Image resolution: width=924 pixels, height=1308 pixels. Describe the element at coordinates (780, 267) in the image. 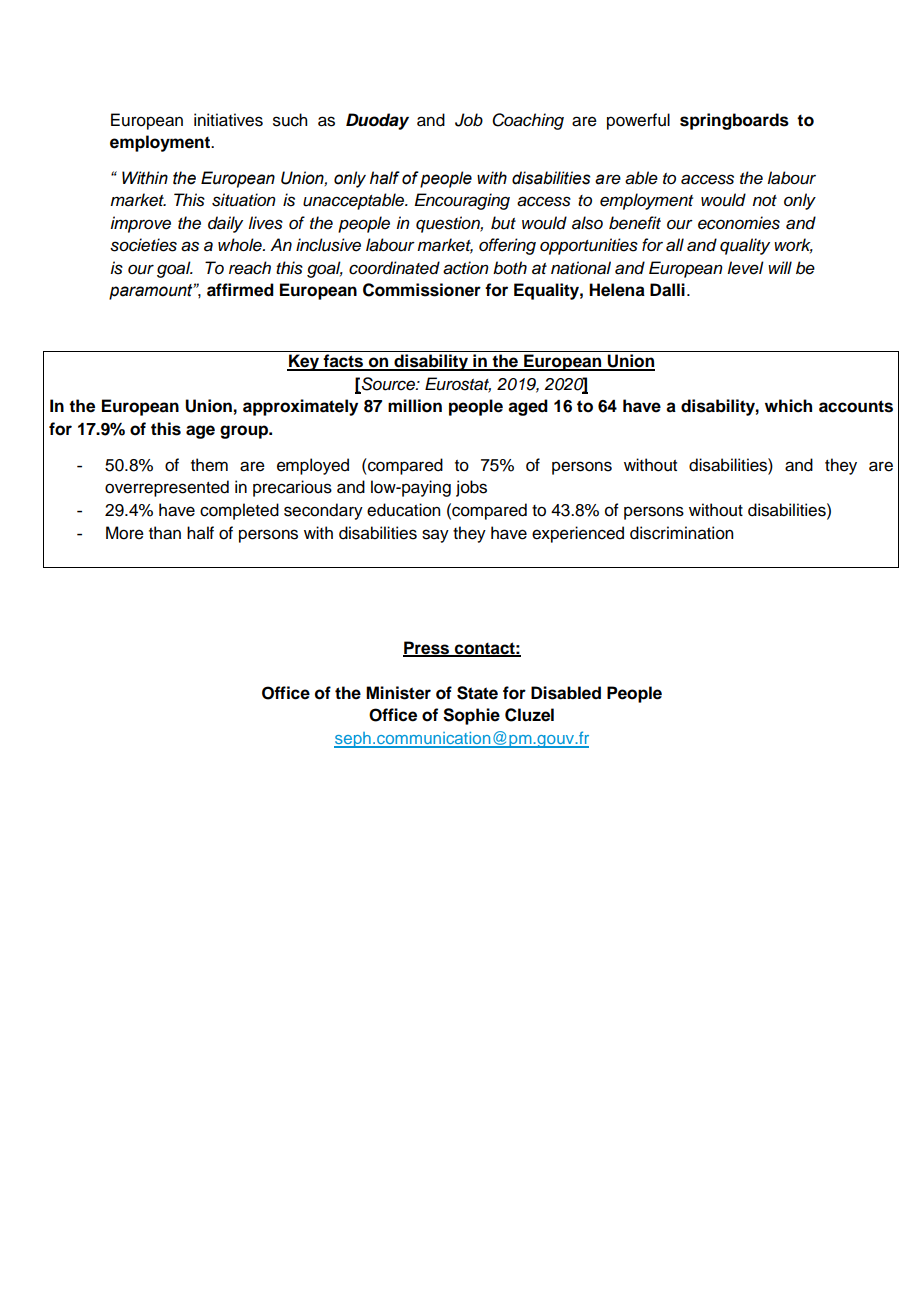

I see `will` at that location.
